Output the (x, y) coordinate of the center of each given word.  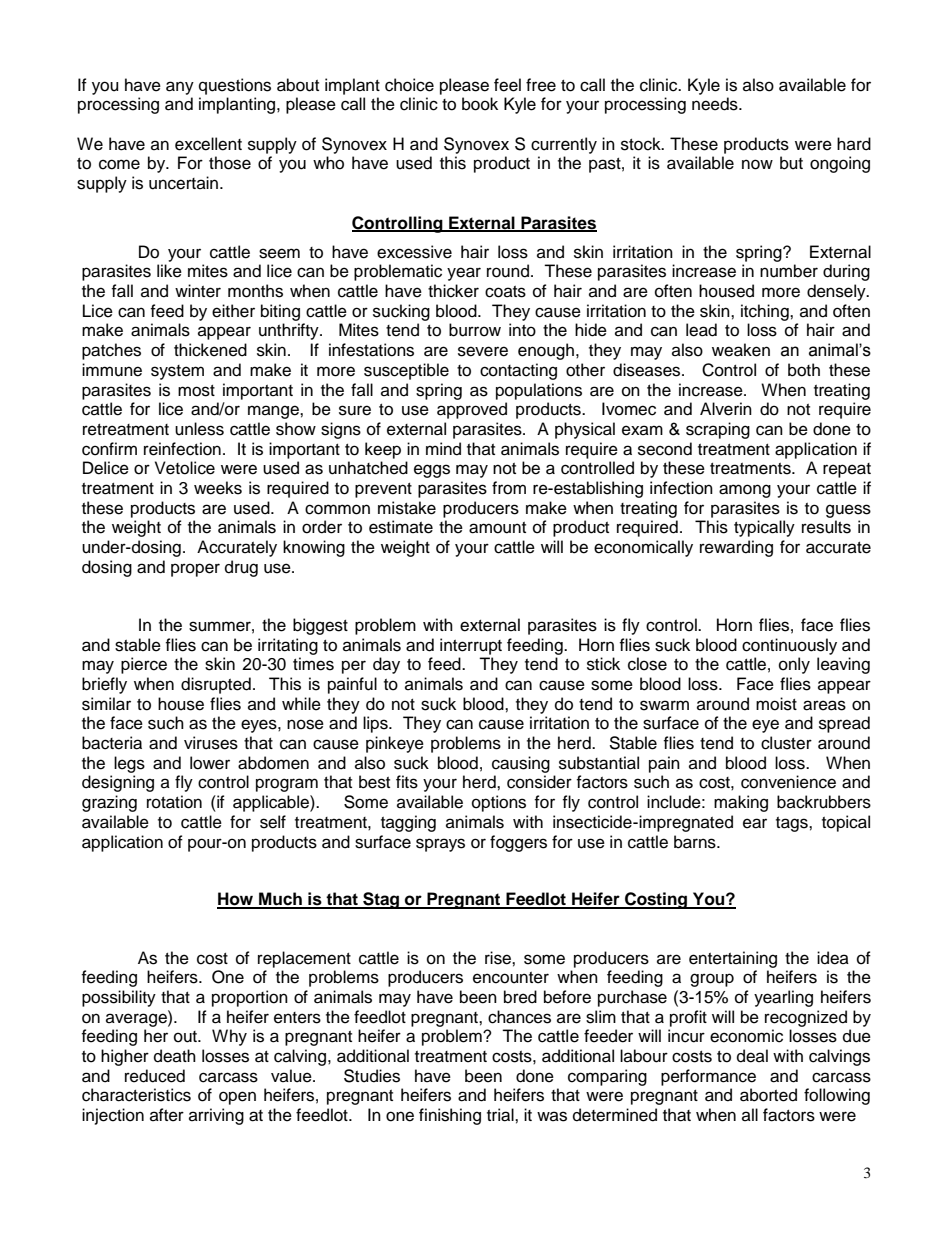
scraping (718, 430)
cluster (786, 743)
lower (210, 763)
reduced (155, 1076)
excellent (208, 144)
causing (521, 764)
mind (443, 449)
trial (501, 1115)
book (480, 104)
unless (199, 429)
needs (716, 104)
